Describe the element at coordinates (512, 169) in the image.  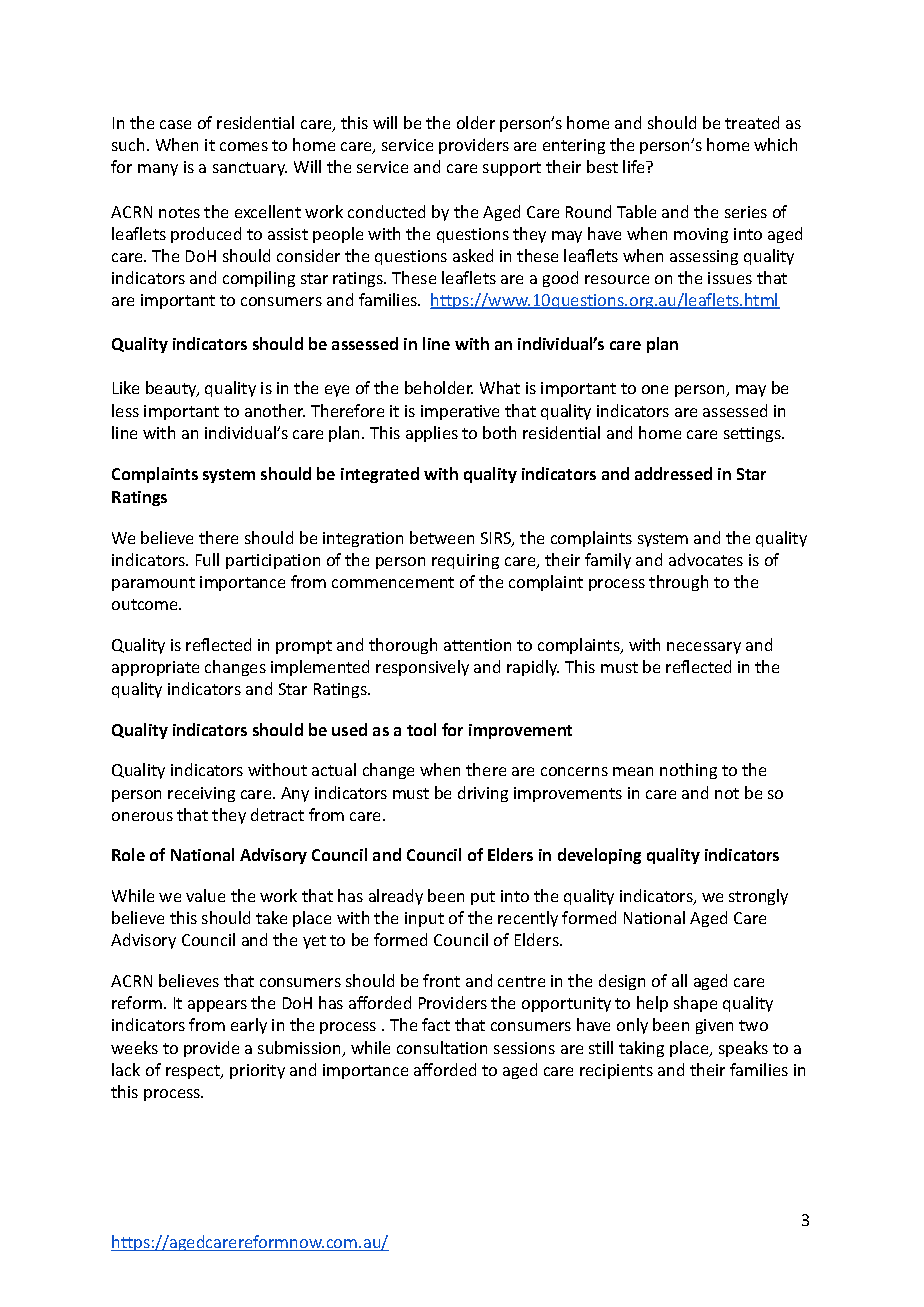
I see `support` at that location.
